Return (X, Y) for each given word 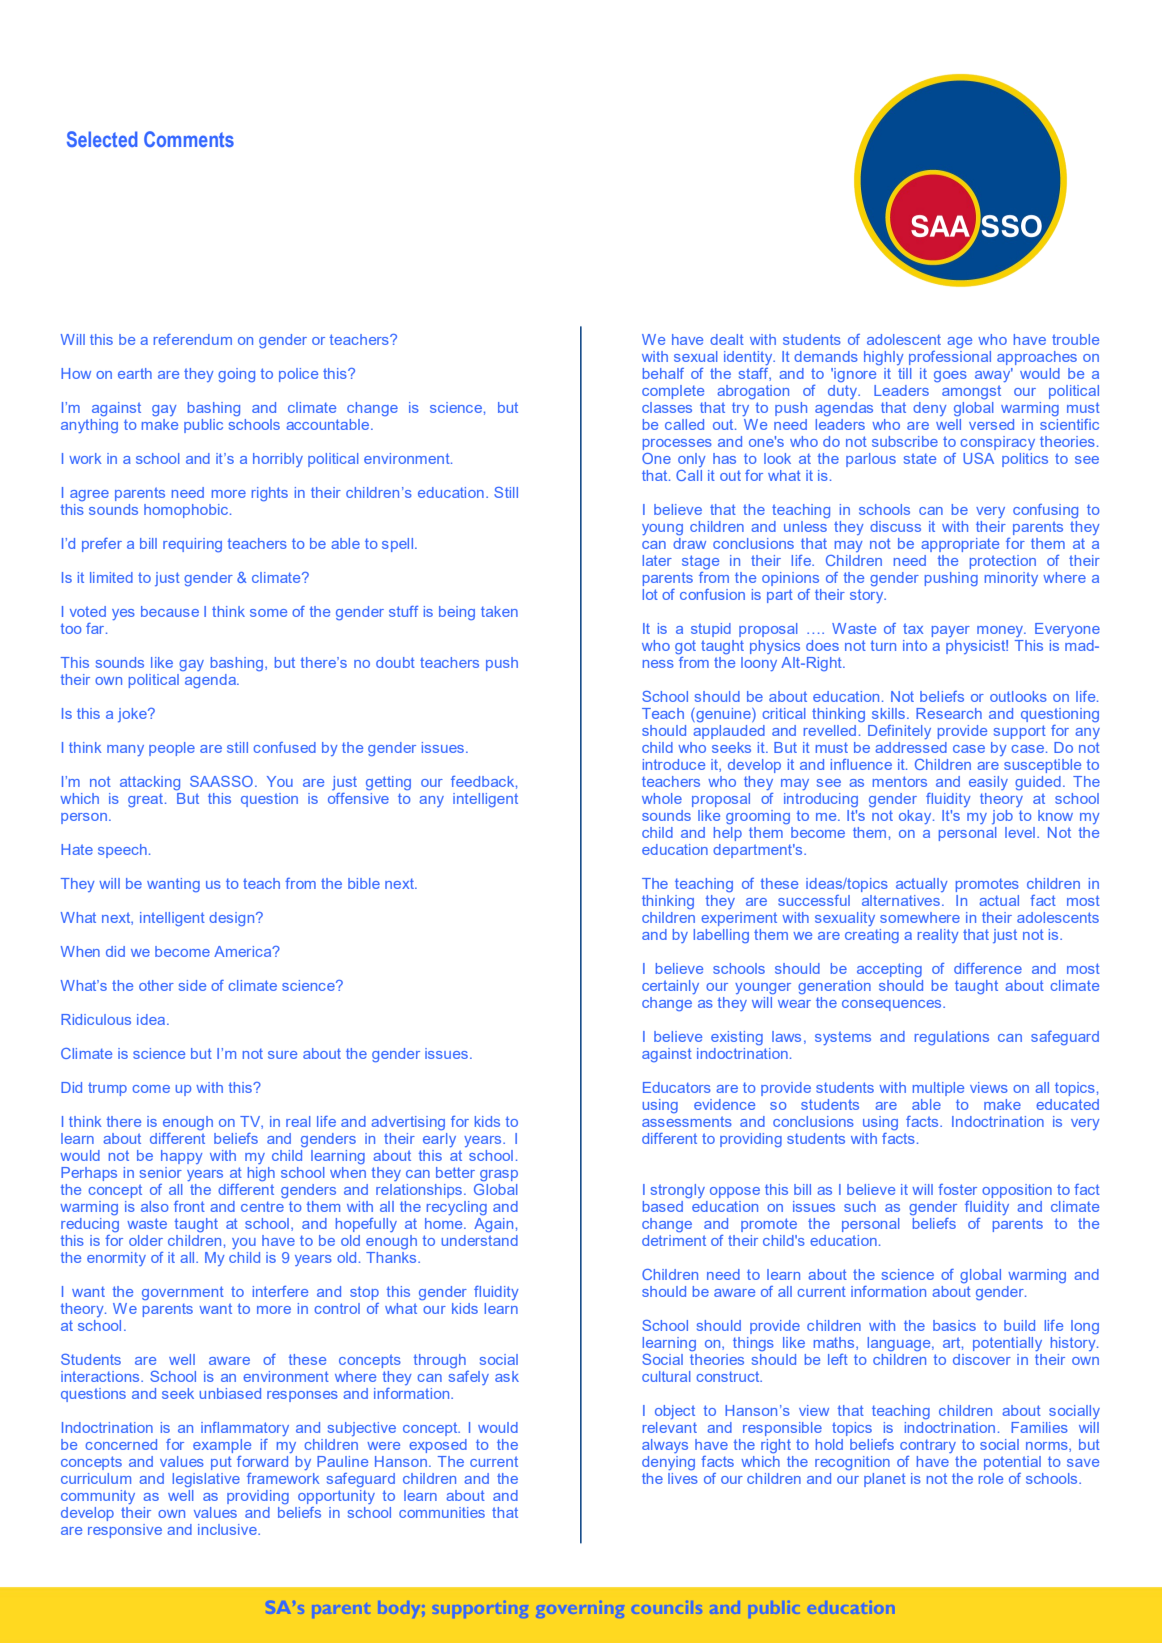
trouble (1075, 339)
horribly (278, 460)
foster (957, 1189)
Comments (189, 139)
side (192, 985)
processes (677, 444)
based (663, 1206)
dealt (727, 339)
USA (978, 458)
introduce (674, 764)
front (189, 1206)
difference (988, 968)
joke (133, 715)
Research (949, 713)
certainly (670, 987)
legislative (206, 1480)
